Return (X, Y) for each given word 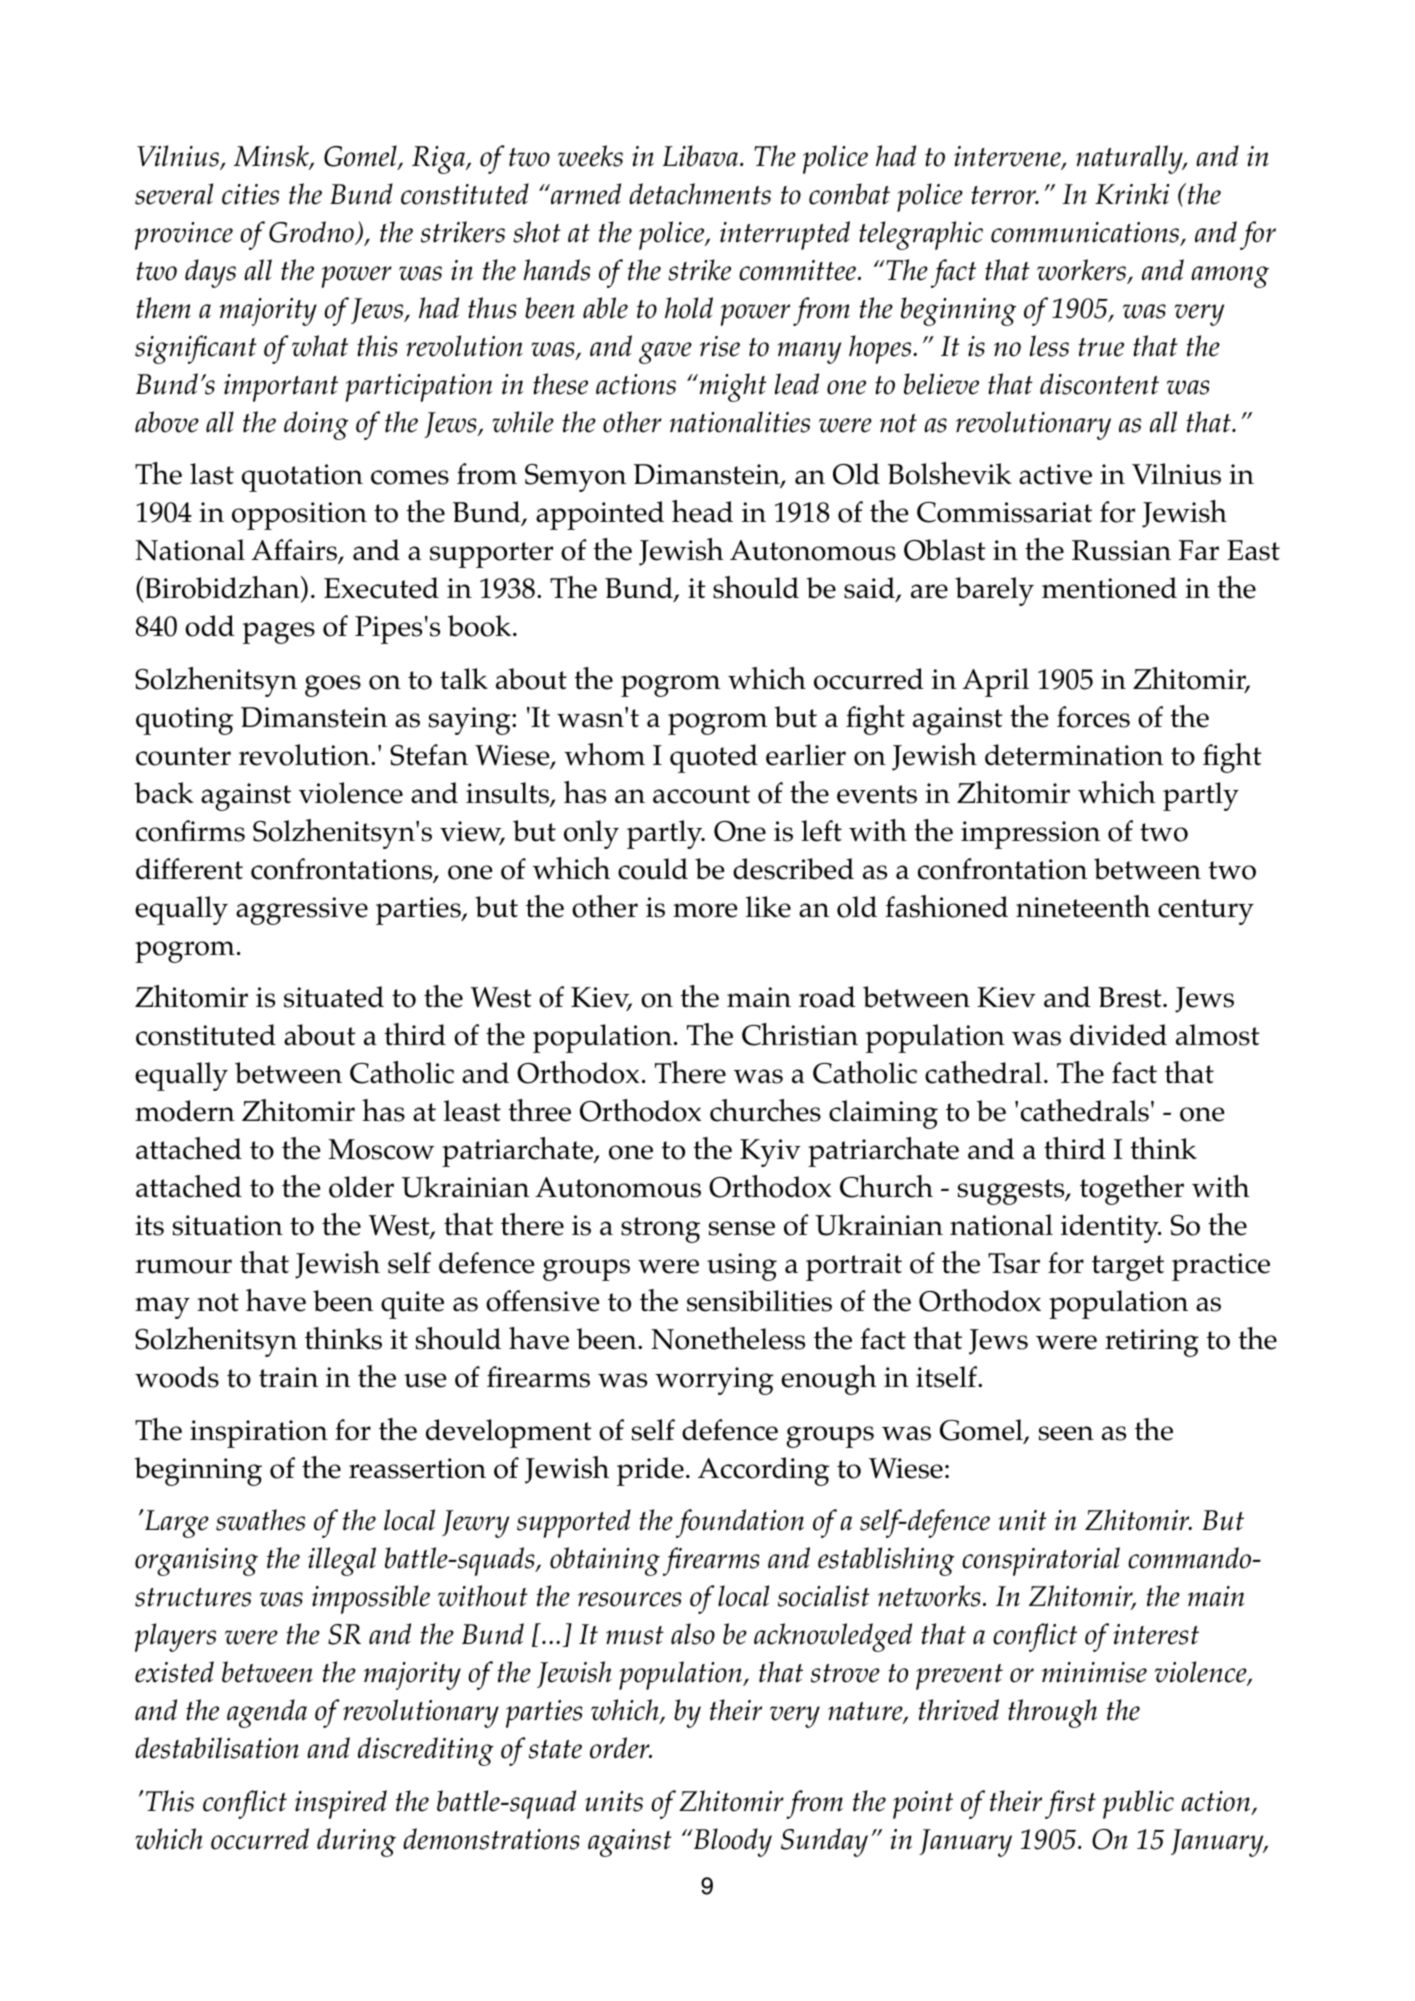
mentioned (1109, 588)
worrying (714, 1381)
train (288, 1377)
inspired (341, 1804)
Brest (1131, 997)
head (702, 511)
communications (1085, 232)
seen (1066, 1433)
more (705, 910)
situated (334, 997)
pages (279, 633)
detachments (700, 194)
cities (250, 194)
